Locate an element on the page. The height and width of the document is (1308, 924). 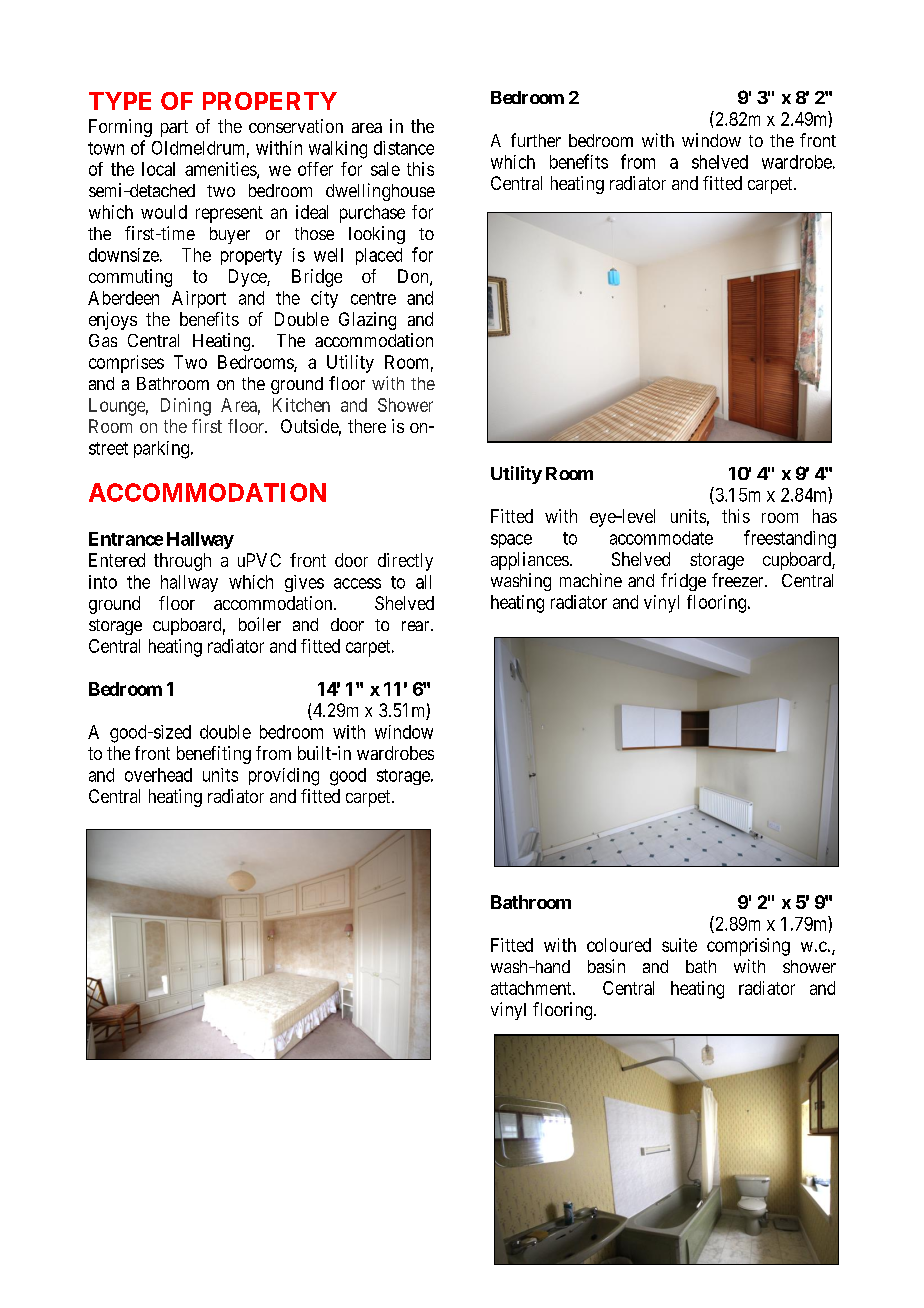
accommodate is located at coordinates (661, 538).
